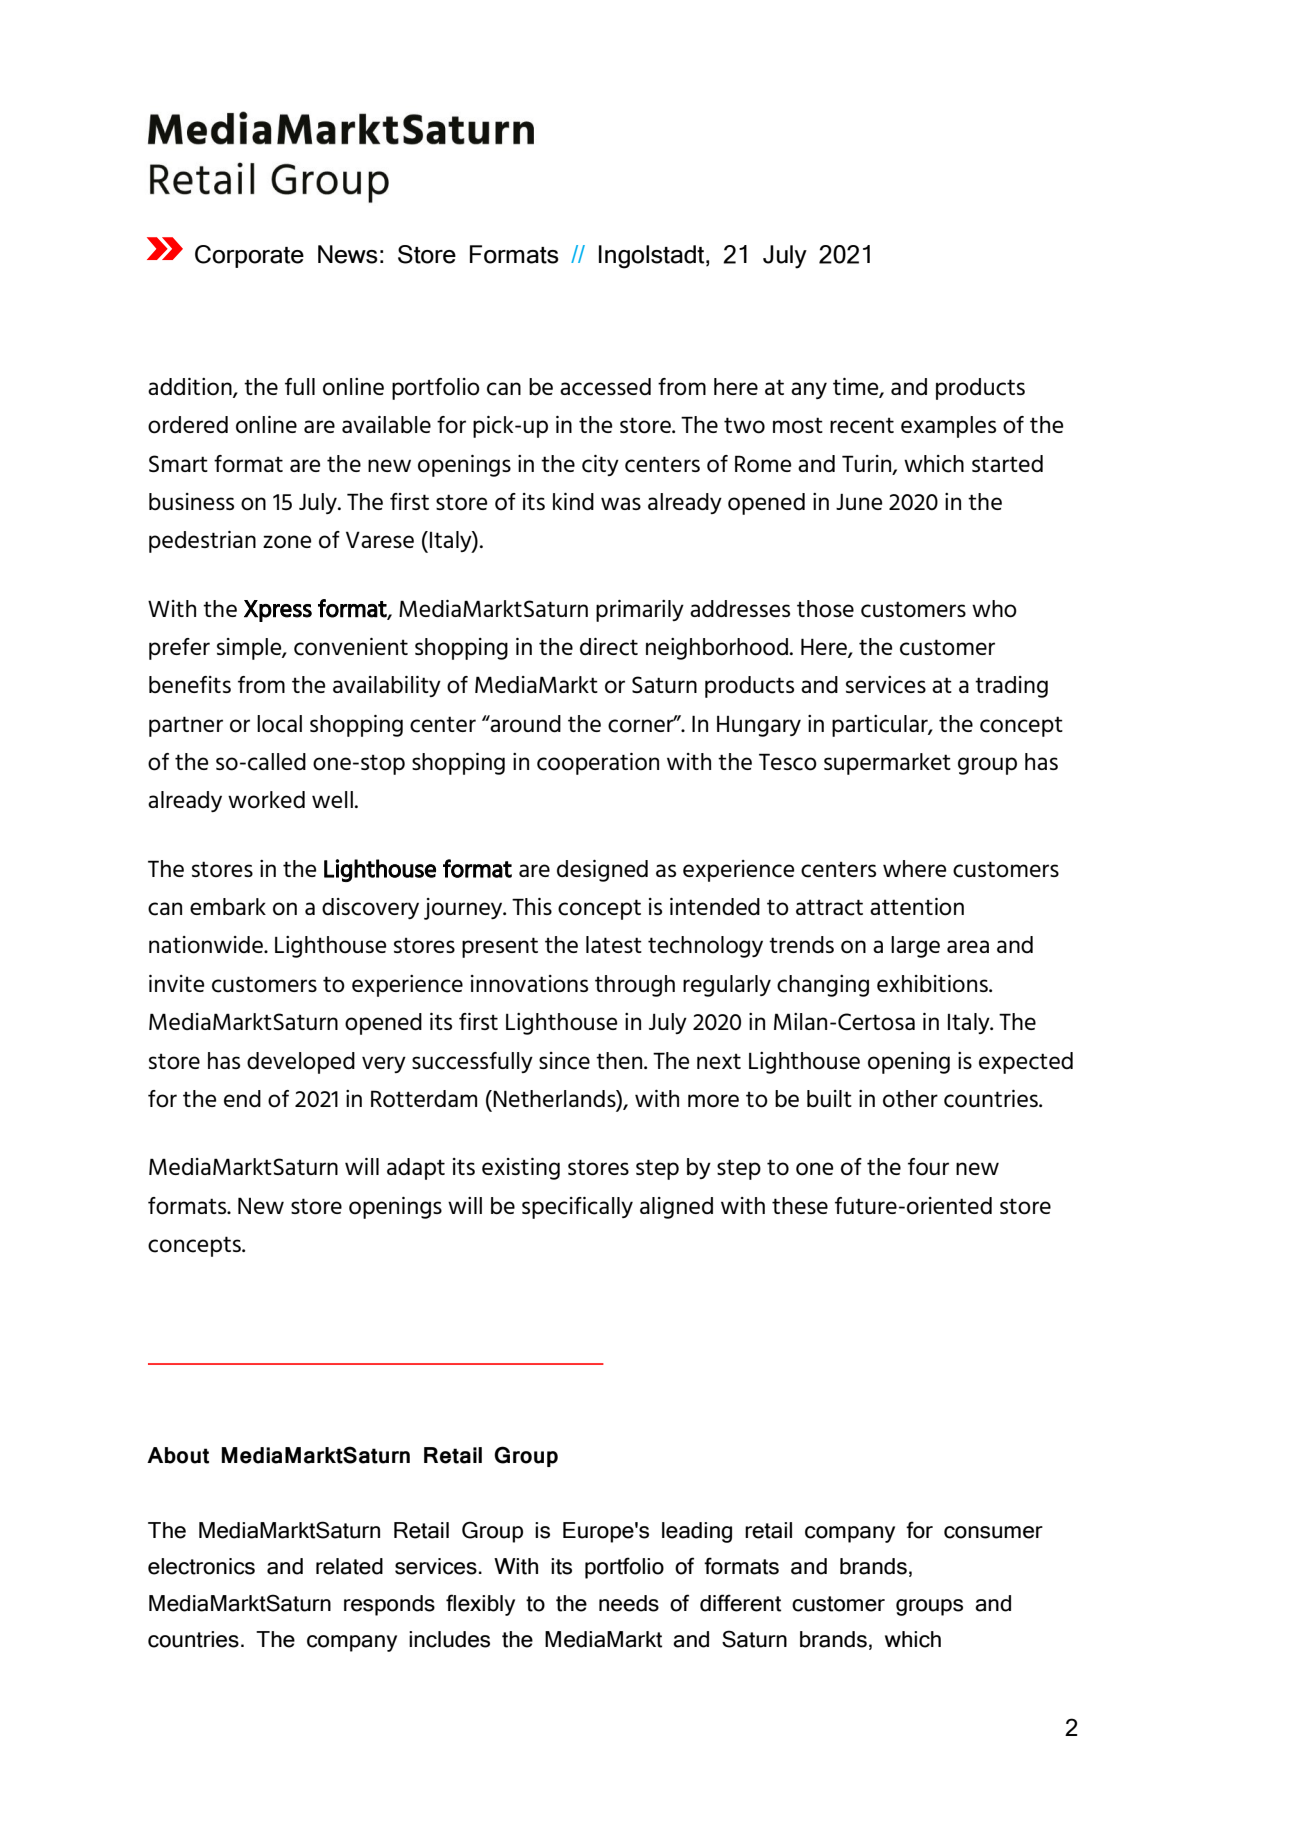 The height and width of the image is (1830, 1294). What do you see at coordinates (629, 1603) in the image?
I see `needs` at bounding box center [629, 1603].
